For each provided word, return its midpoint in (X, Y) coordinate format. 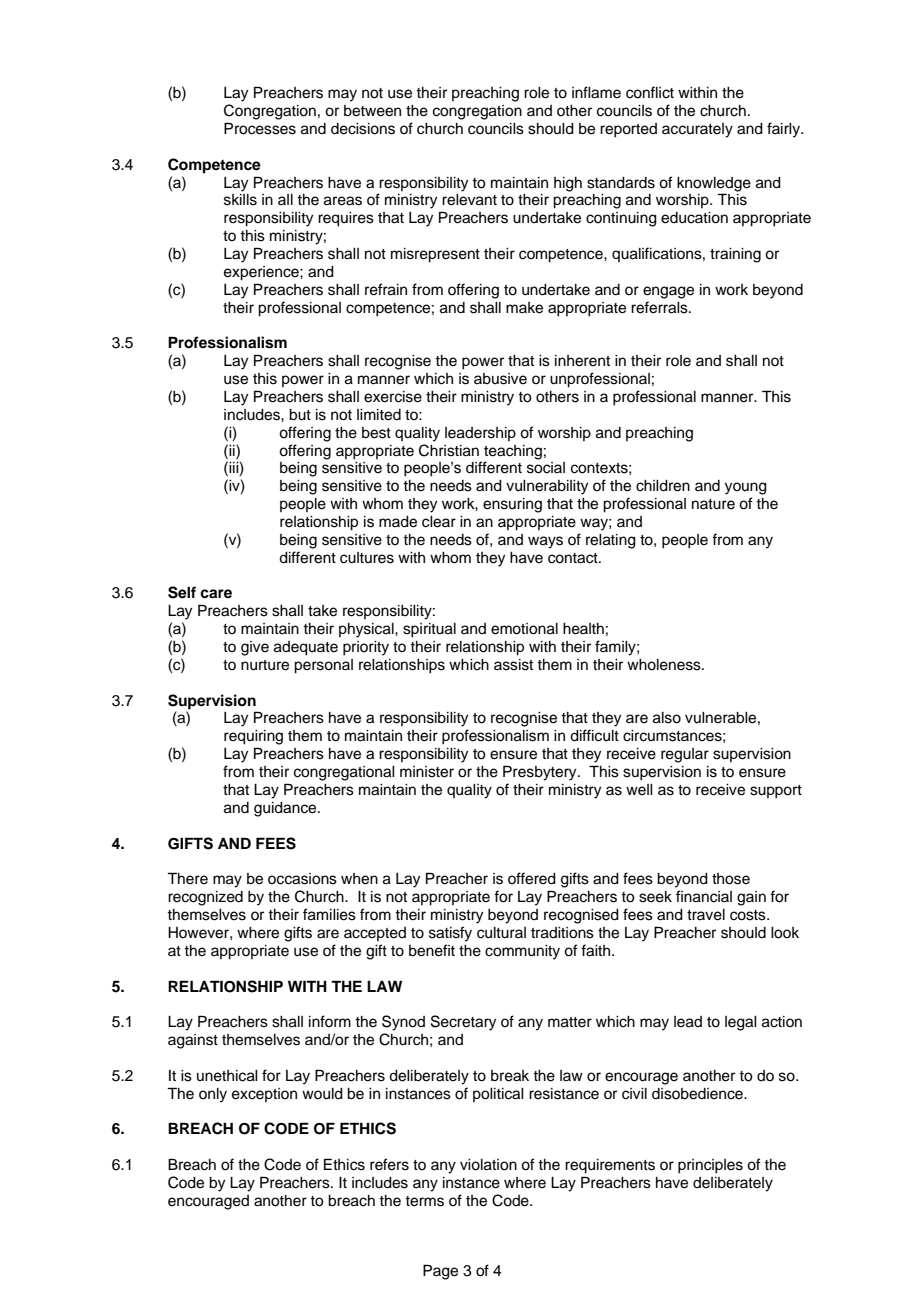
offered (532, 878)
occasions (302, 879)
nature (713, 504)
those (731, 879)
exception (264, 1095)
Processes (260, 128)
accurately (697, 130)
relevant (469, 200)
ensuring (512, 505)
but (300, 415)
